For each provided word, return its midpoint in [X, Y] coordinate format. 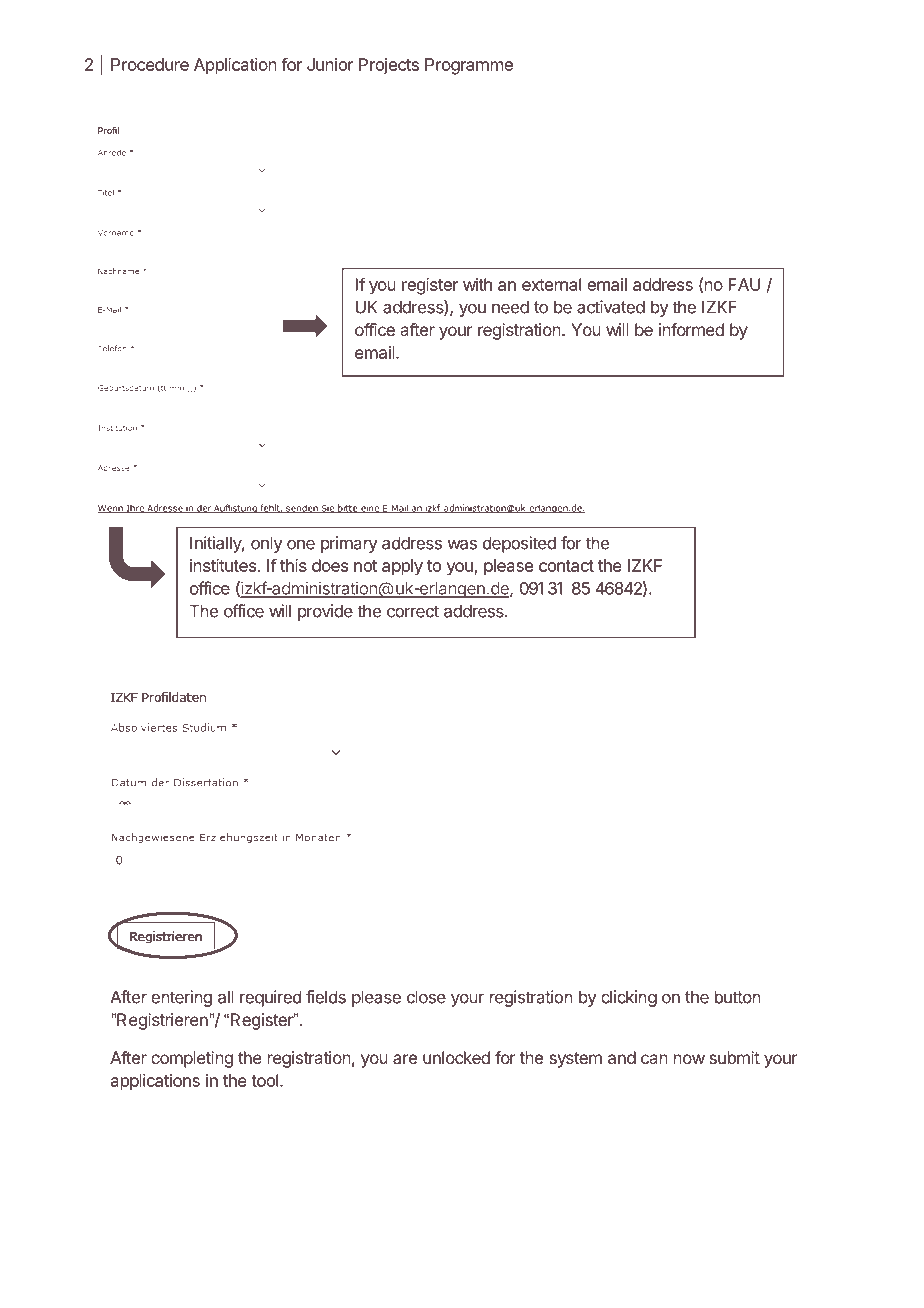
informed [691, 329]
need [510, 307]
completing [192, 1059]
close [426, 997]
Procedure [150, 64]
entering [181, 998]
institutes [224, 565]
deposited [519, 544]
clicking [629, 998]
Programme [469, 66]
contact [566, 566]
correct [413, 611]
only [267, 544]
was [462, 544]
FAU [744, 284]
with [477, 284]
